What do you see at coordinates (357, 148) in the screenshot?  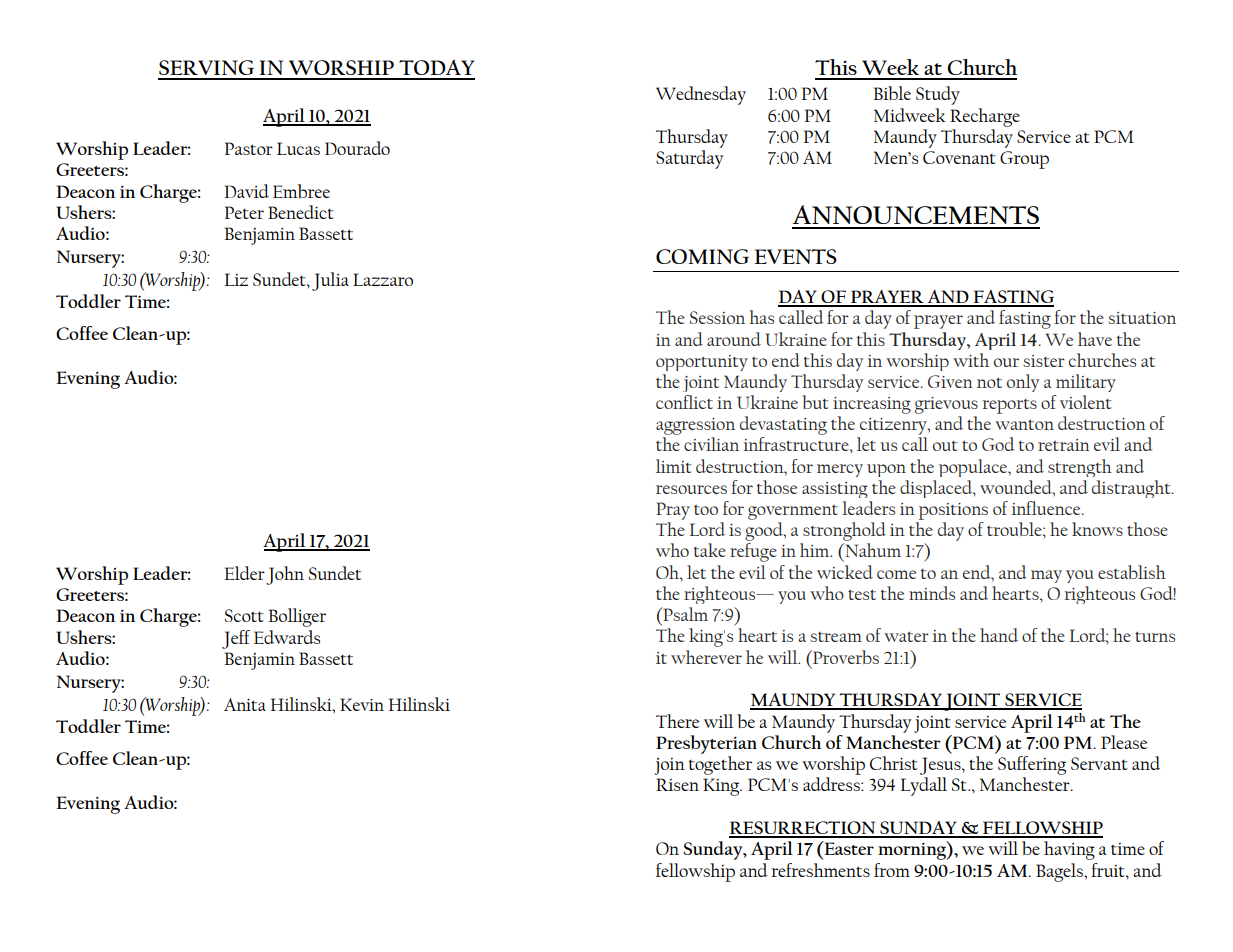 I see `Dourado` at bounding box center [357, 148].
